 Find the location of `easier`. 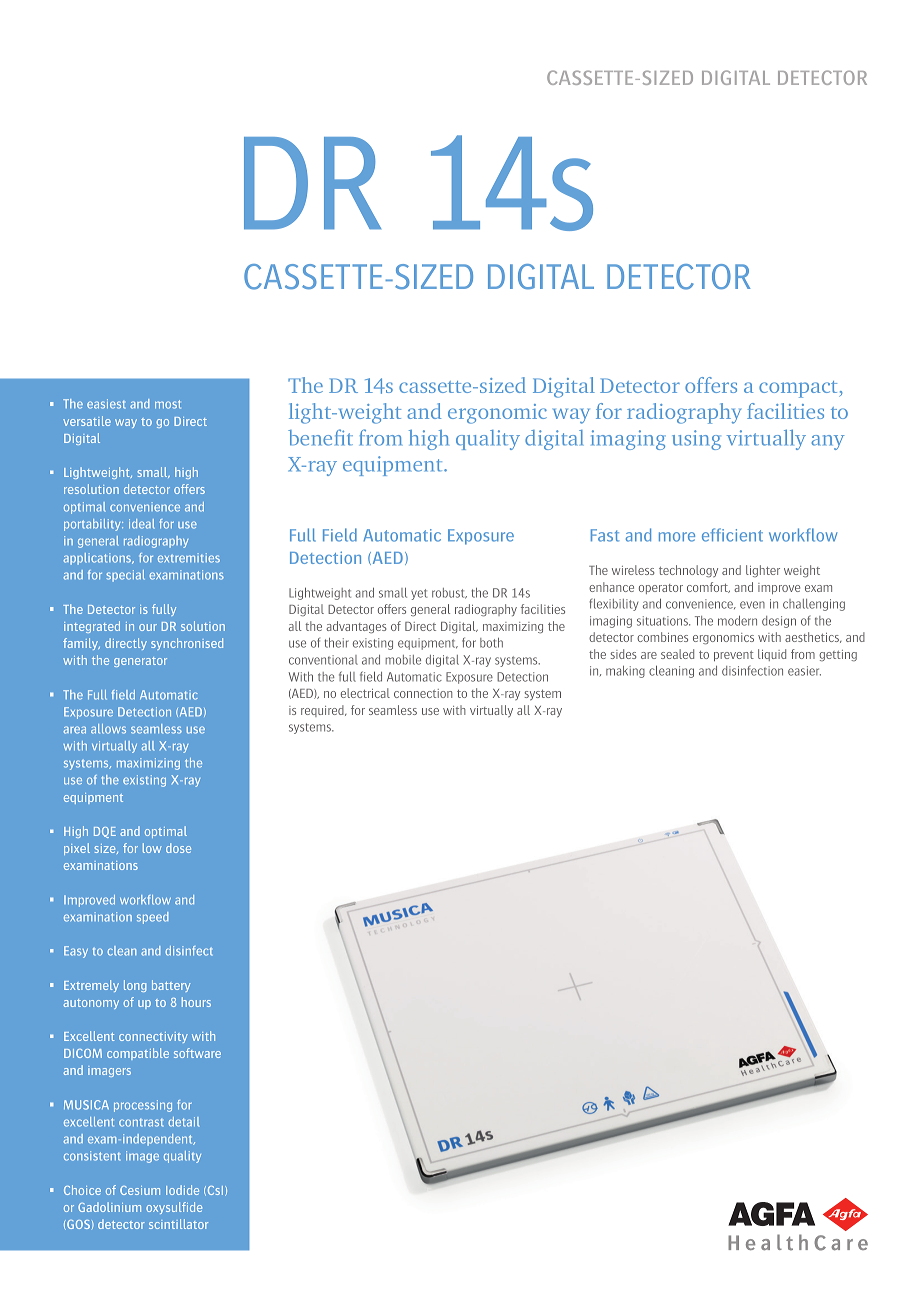

easier is located at coordinates (804, 671).
